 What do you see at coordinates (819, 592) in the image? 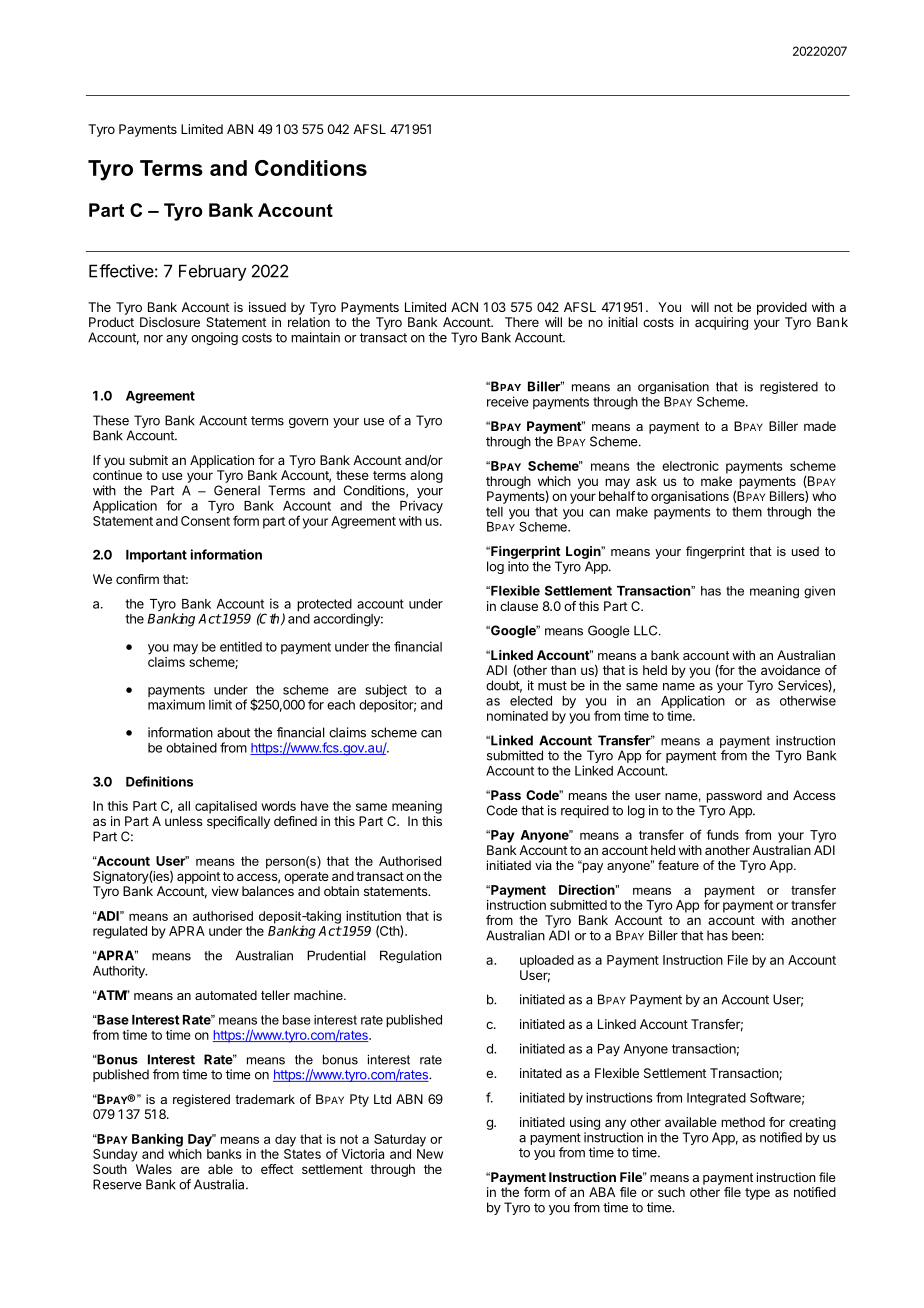
I see `given` at bounding box center [819, 592].
